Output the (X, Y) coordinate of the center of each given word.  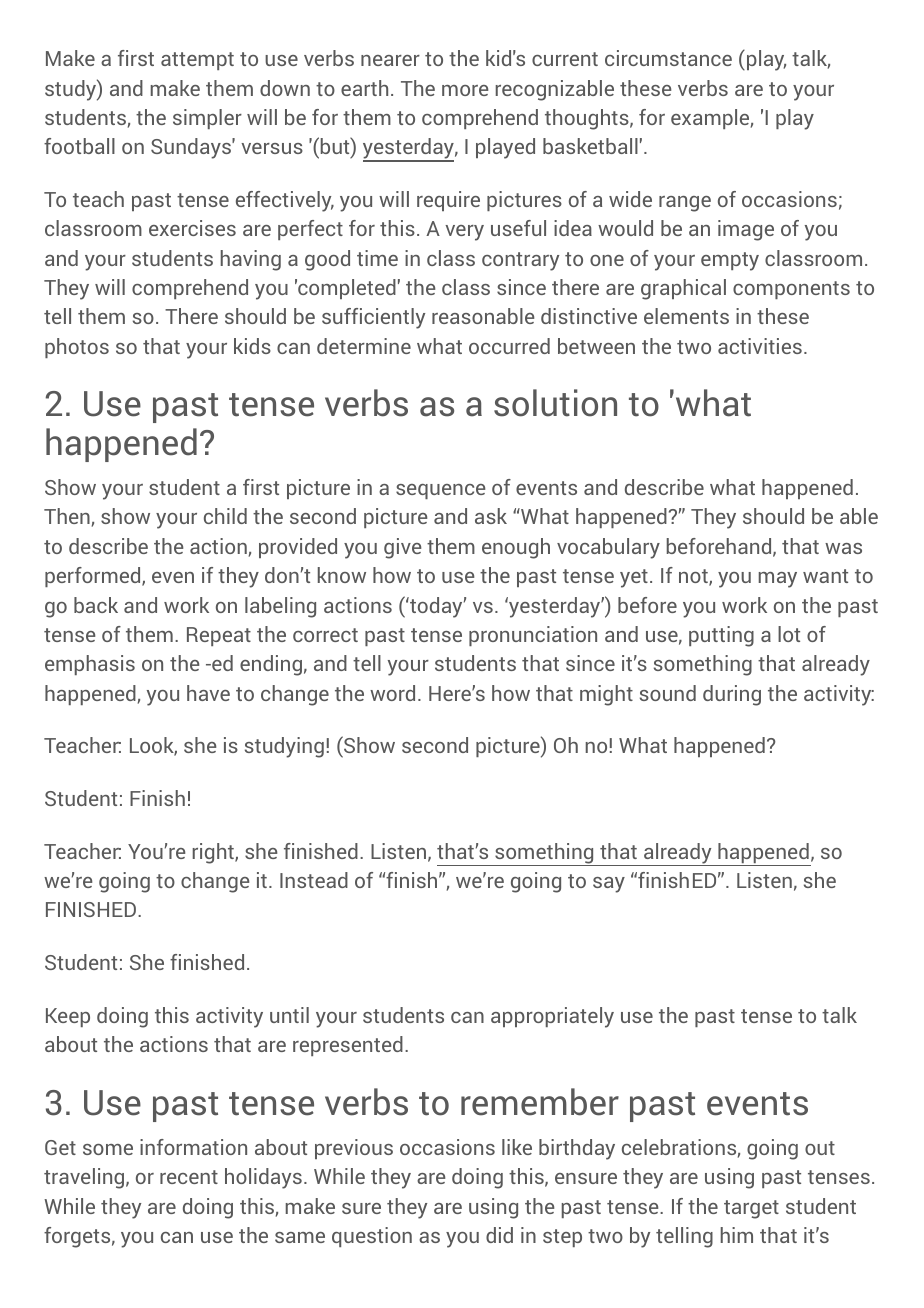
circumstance (668, 58)
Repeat (219, 636)
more (465, 90)
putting (721, 636)
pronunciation (533, 636)
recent (189, 1177)
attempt (197, 61)
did (499, 1235)
